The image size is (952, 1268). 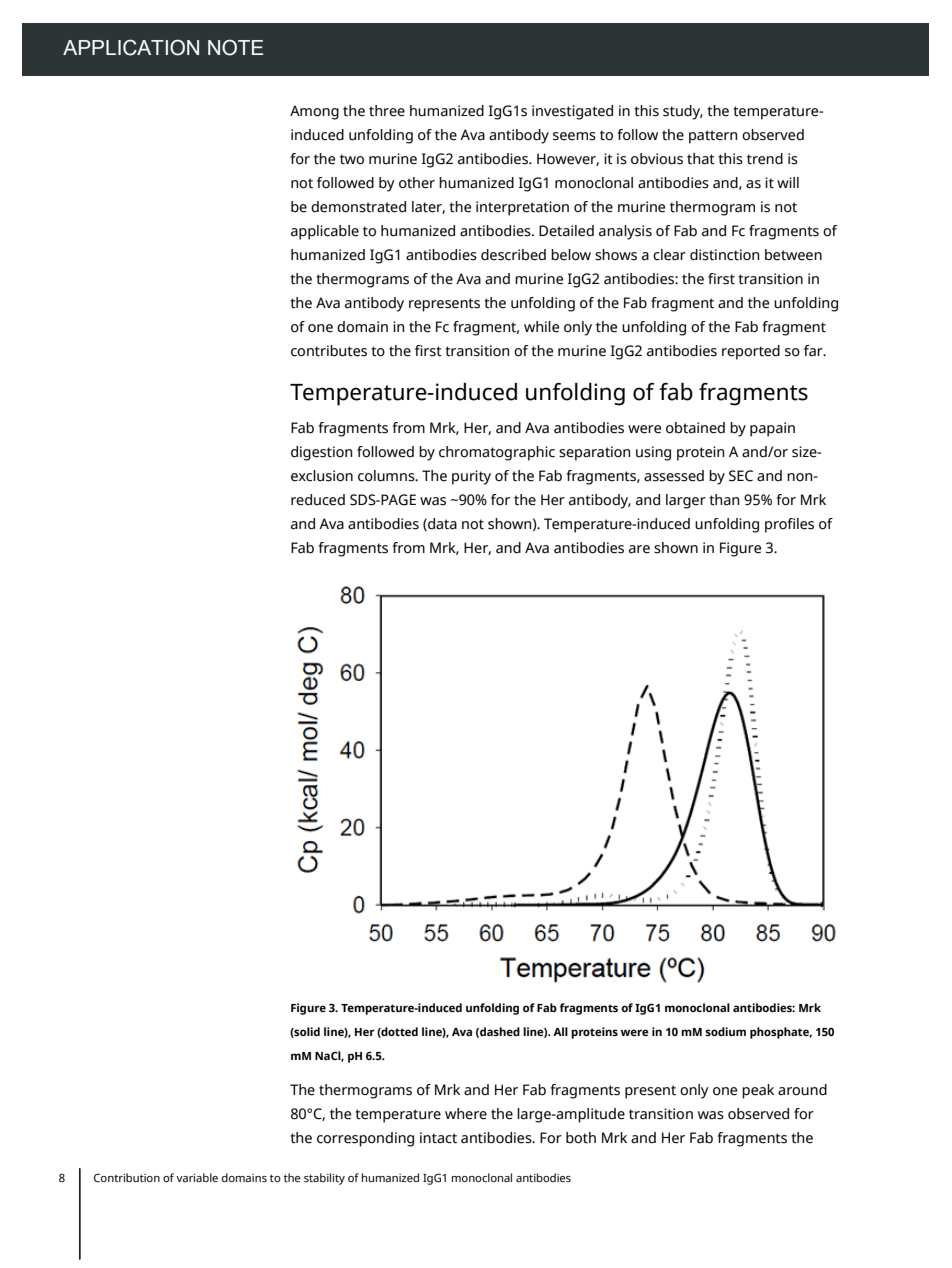 I want to click on variable, so click(x=197, y=1177).
